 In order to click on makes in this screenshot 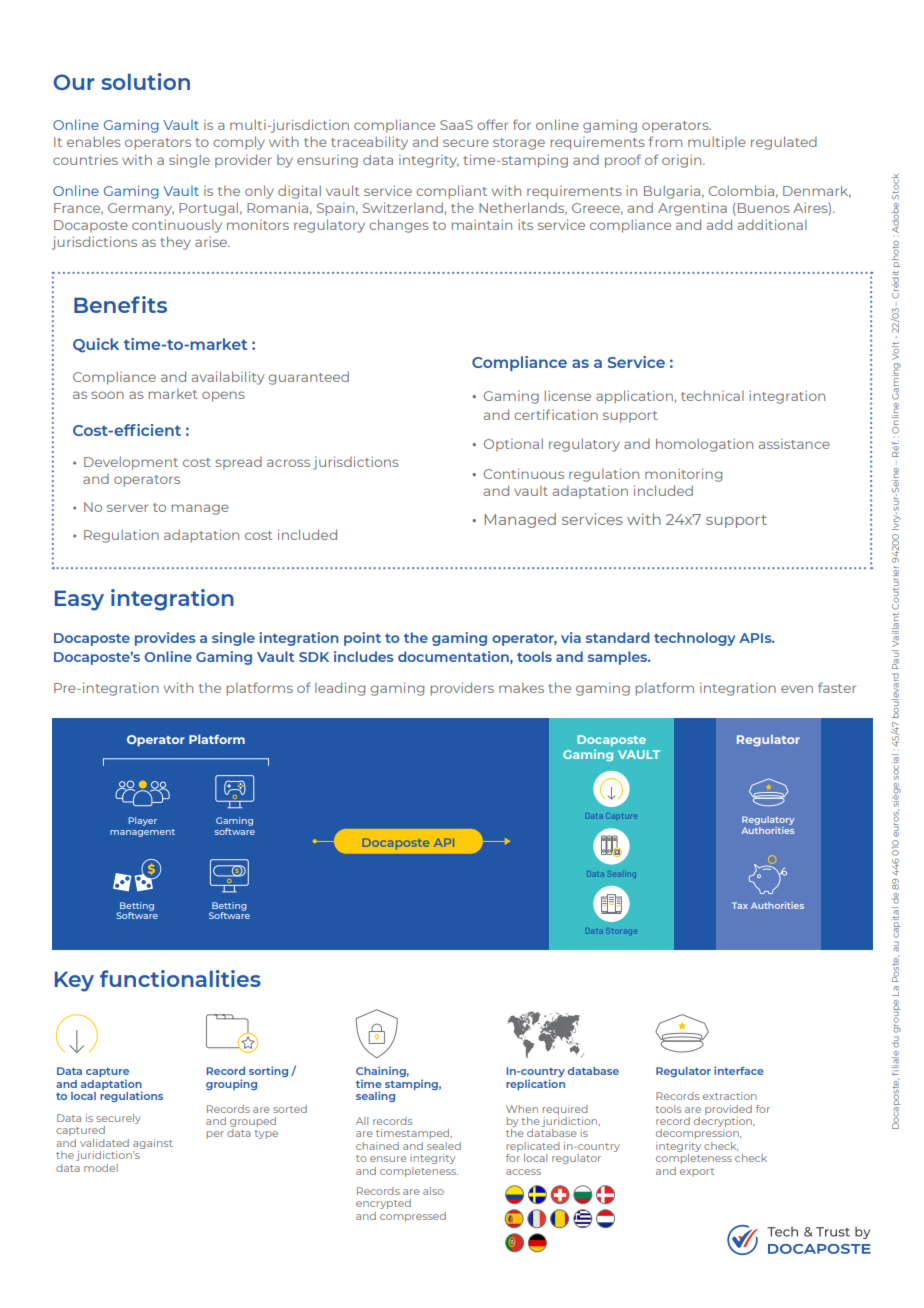, I will do `click(521, 688)`.
